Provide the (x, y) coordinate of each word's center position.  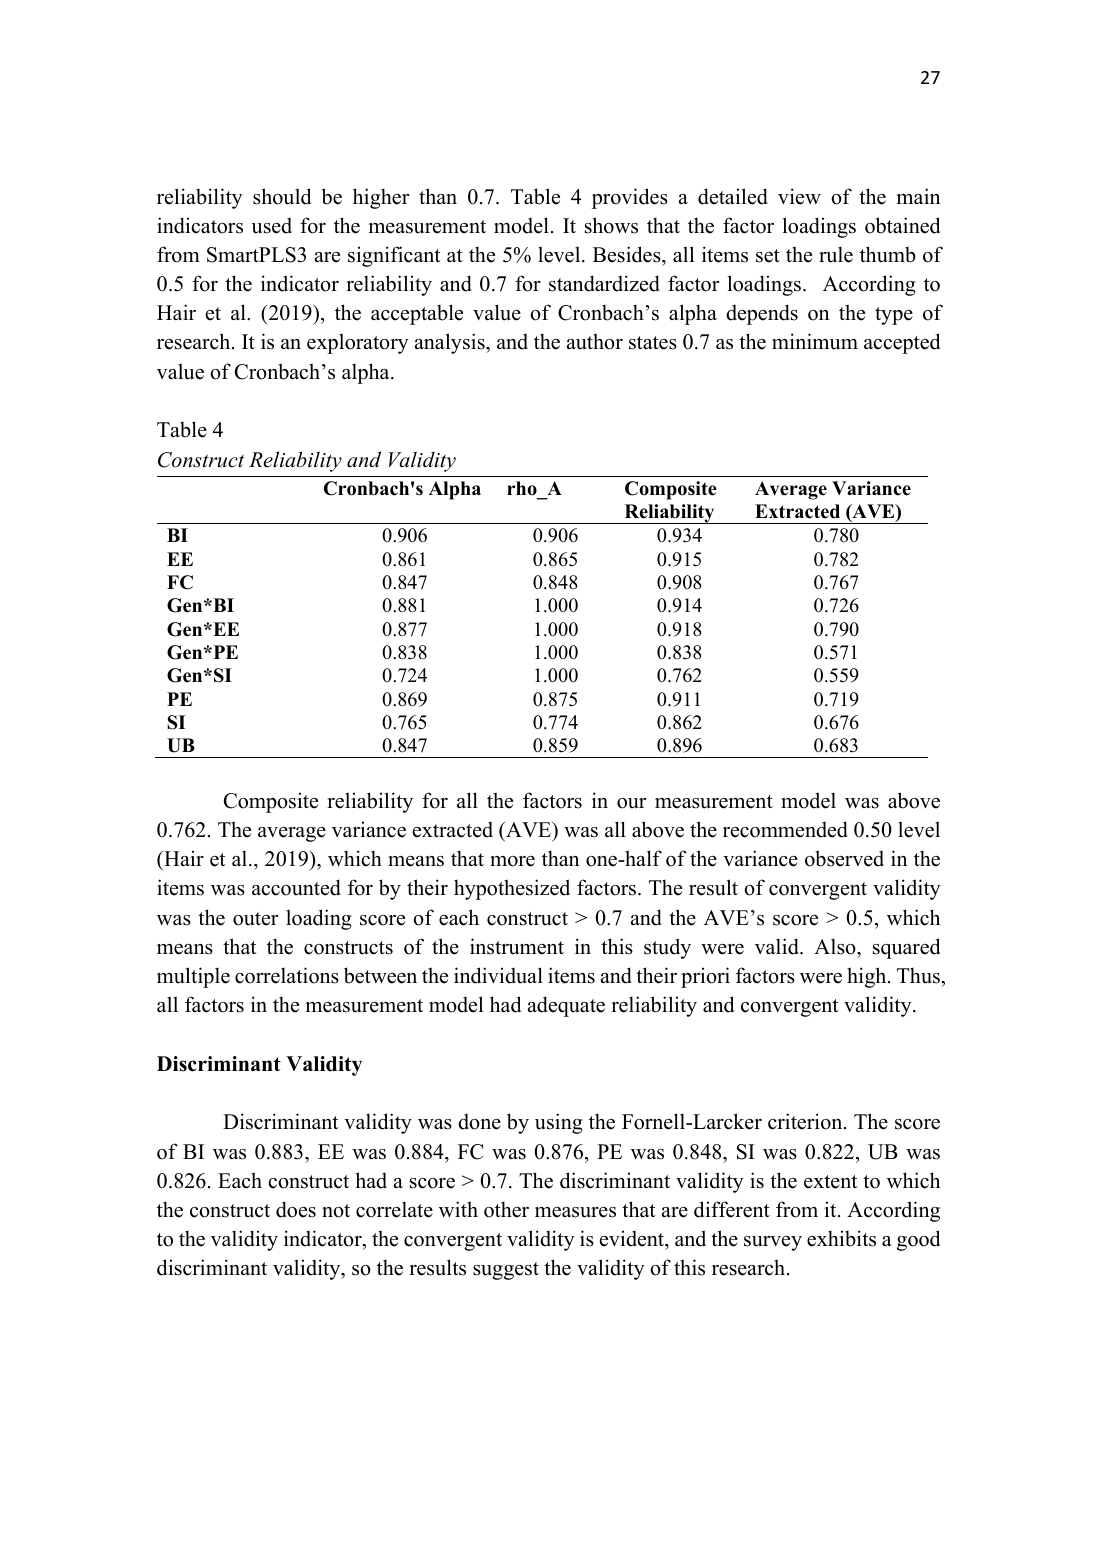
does (296, 1209)
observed (844, 858)
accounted (296, 887)
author (595, 341)
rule (836, 254)
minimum (815, 341)
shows (611, 225)
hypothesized (512, 889)
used (271, 226)
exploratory (358, 343)
